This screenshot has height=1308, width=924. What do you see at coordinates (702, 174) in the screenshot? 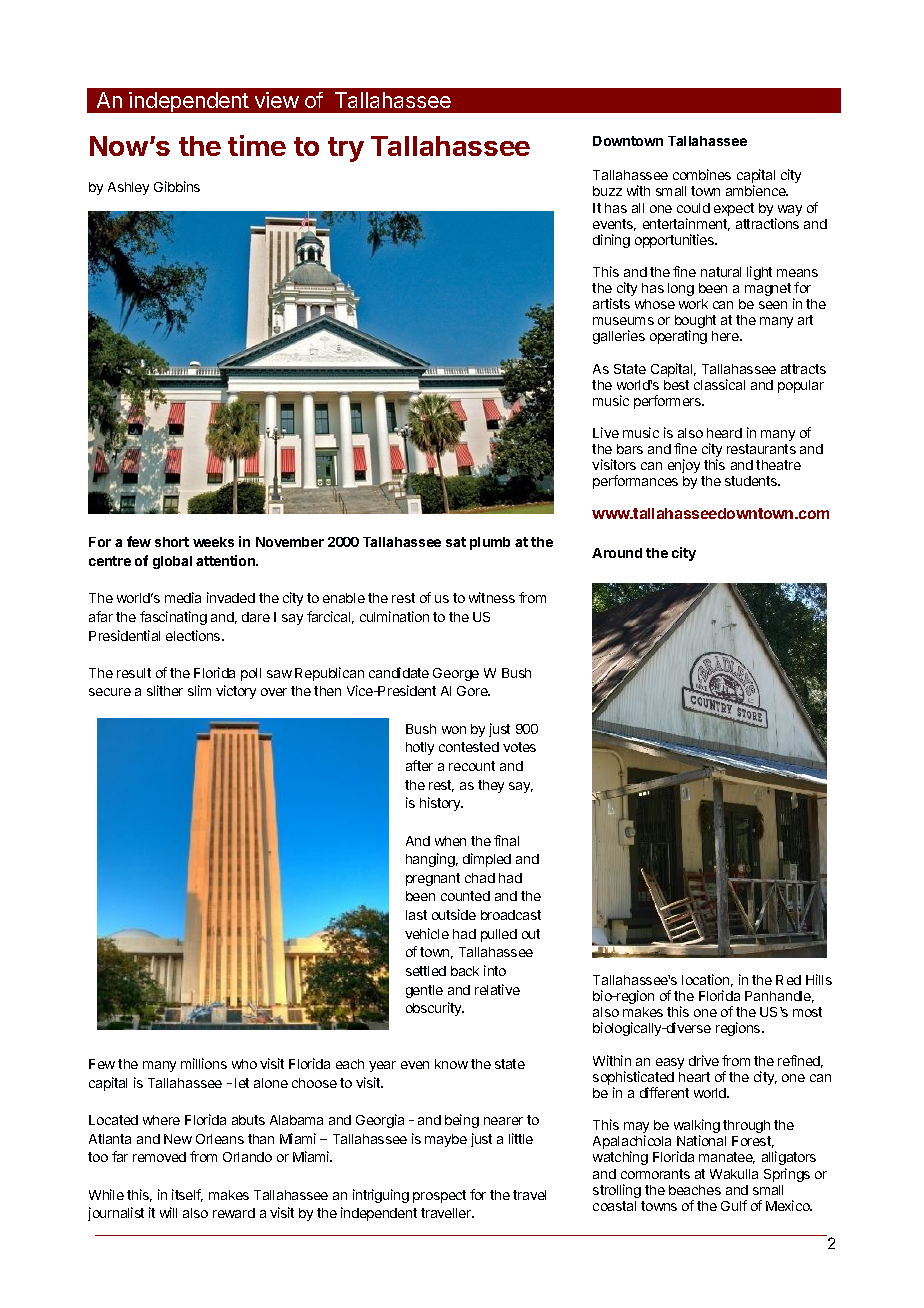
I see `combines` at bounding box center [702, 174].
